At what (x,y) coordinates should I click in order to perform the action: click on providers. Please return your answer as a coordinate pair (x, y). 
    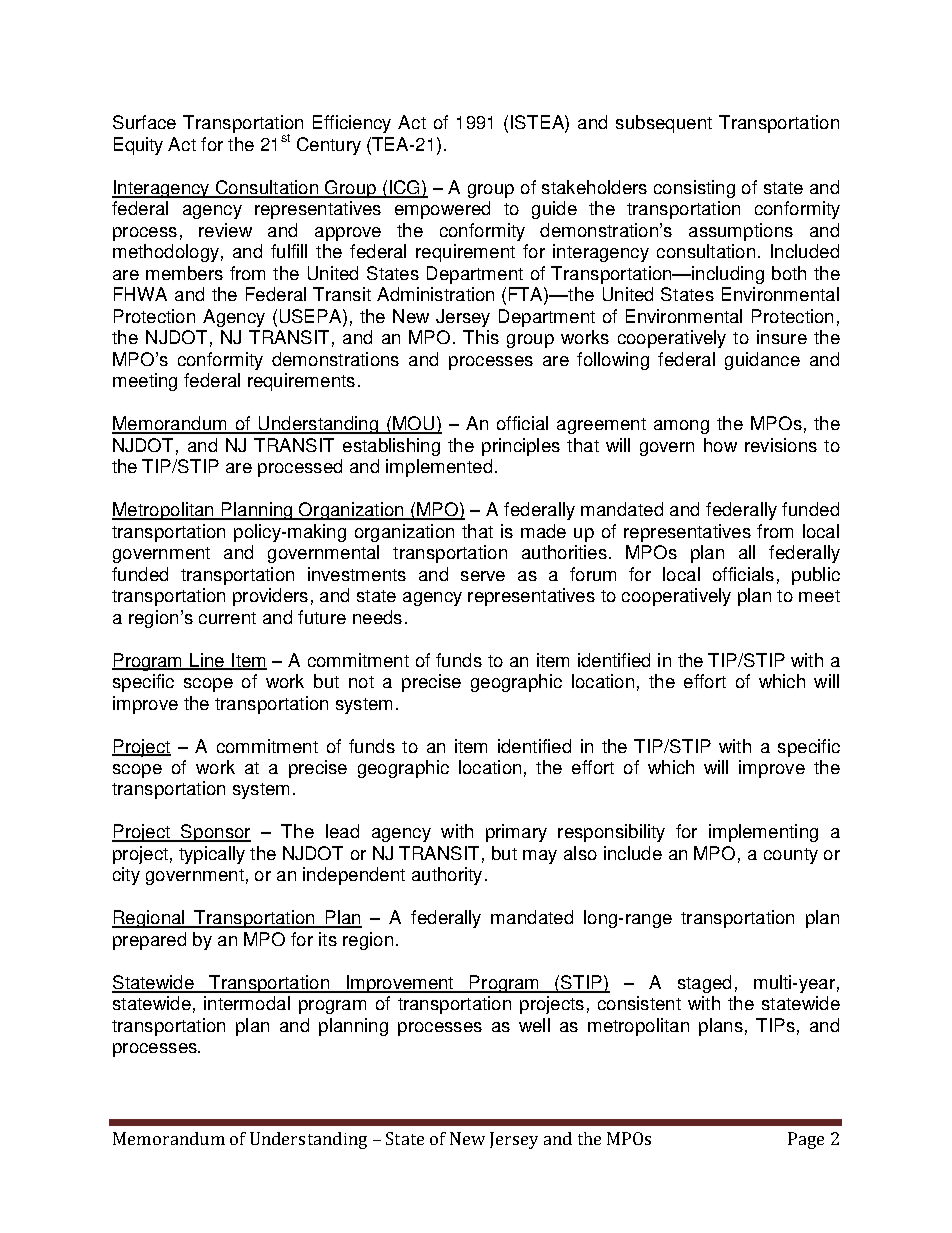
    Looking at the image, I should click on (270, 597).
